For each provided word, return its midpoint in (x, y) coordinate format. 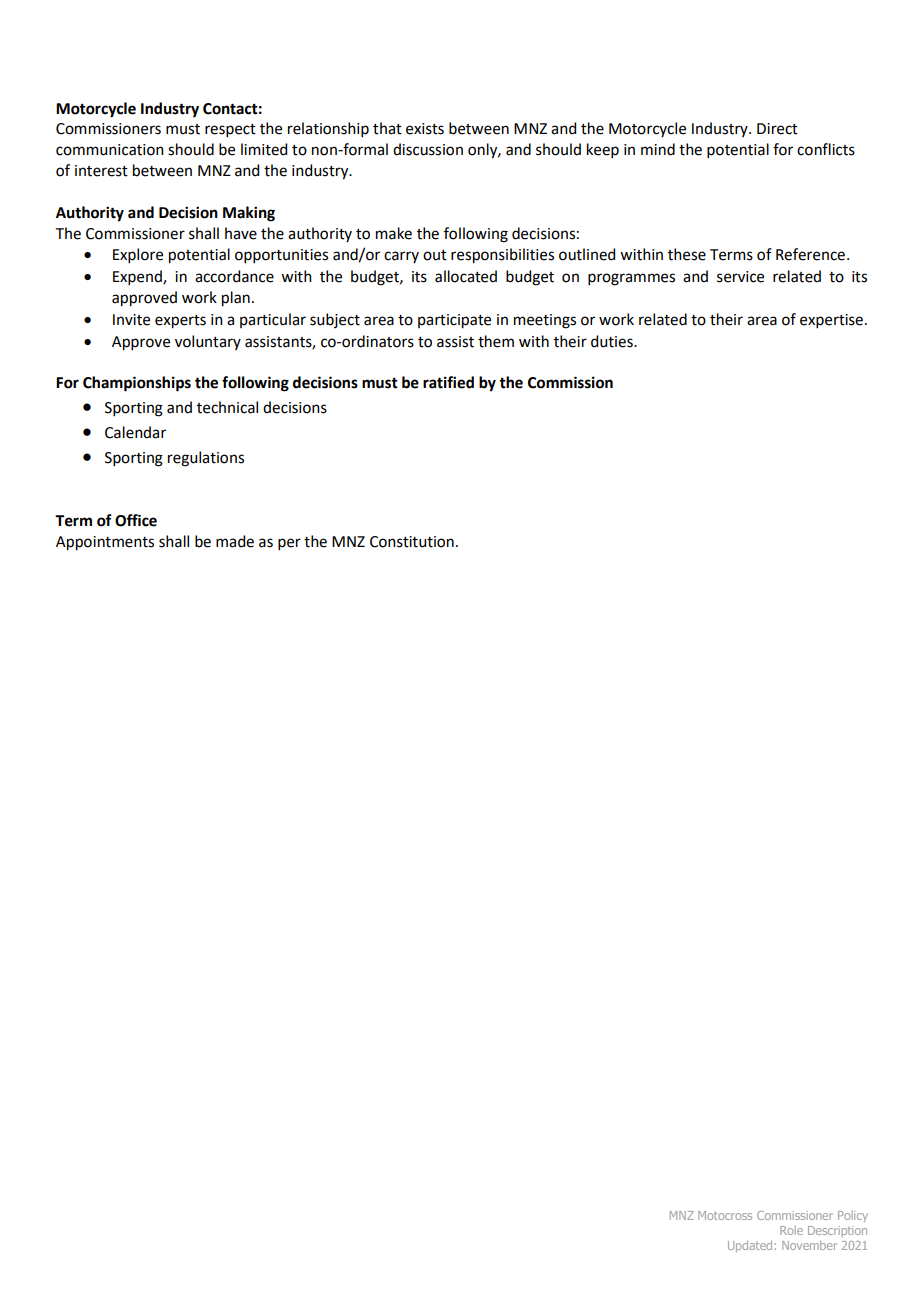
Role (791, 1230)
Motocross (725, 1215)
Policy (853, 1216)
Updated (751, 1246)
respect (230, 130)
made (235, 541)
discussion (428, 149)
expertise (831, 321)
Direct (777, 129)
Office (136, 520)
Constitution (412, 542)
